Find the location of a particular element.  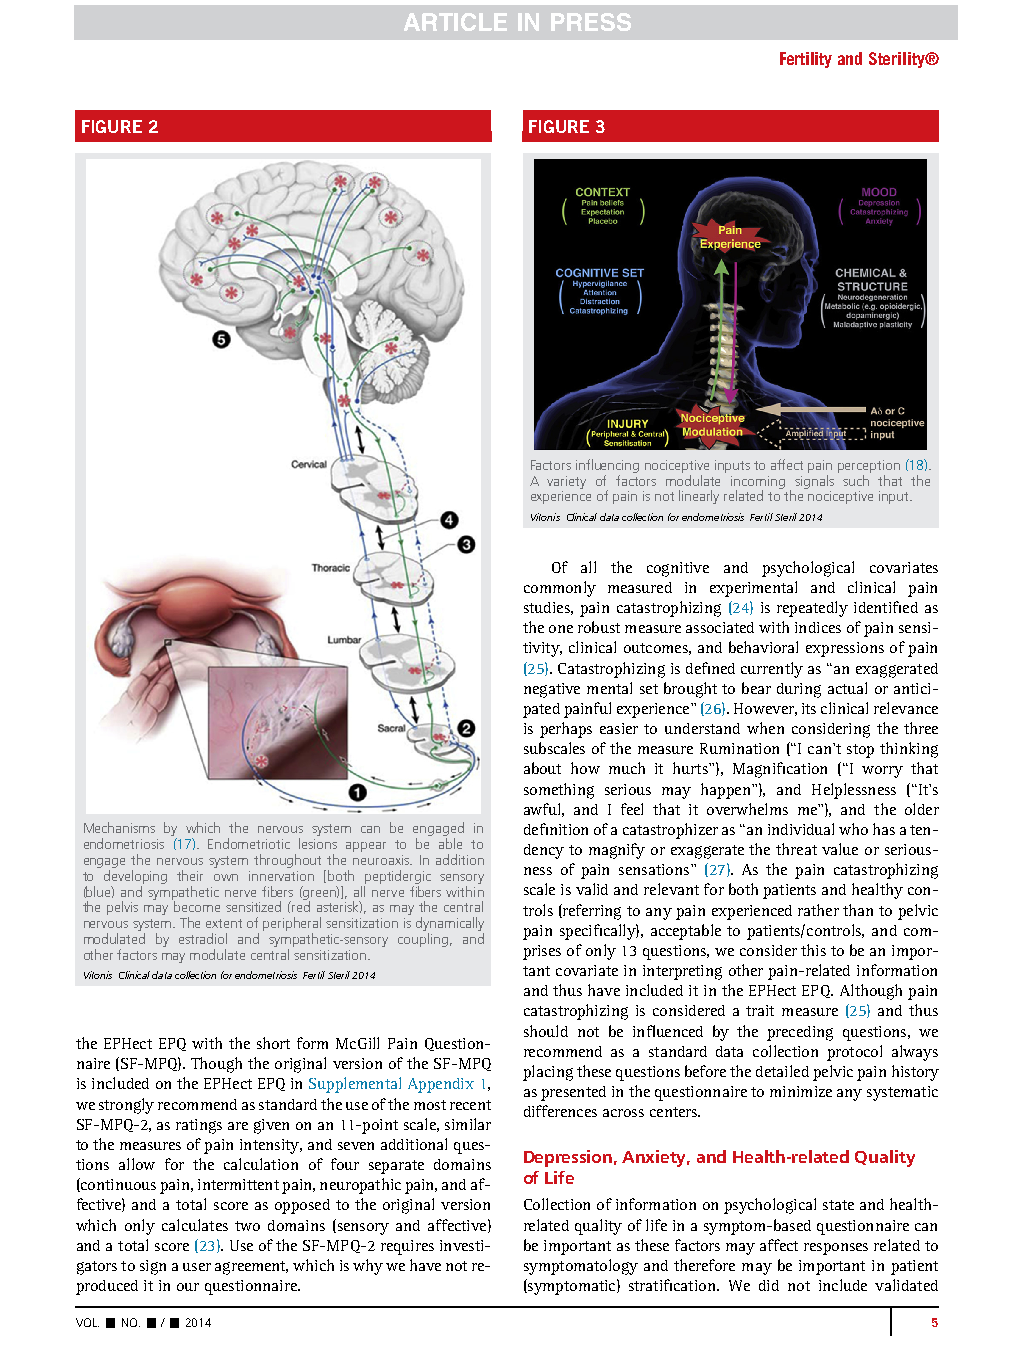

minimize is located at coordinates (801, 1091).
